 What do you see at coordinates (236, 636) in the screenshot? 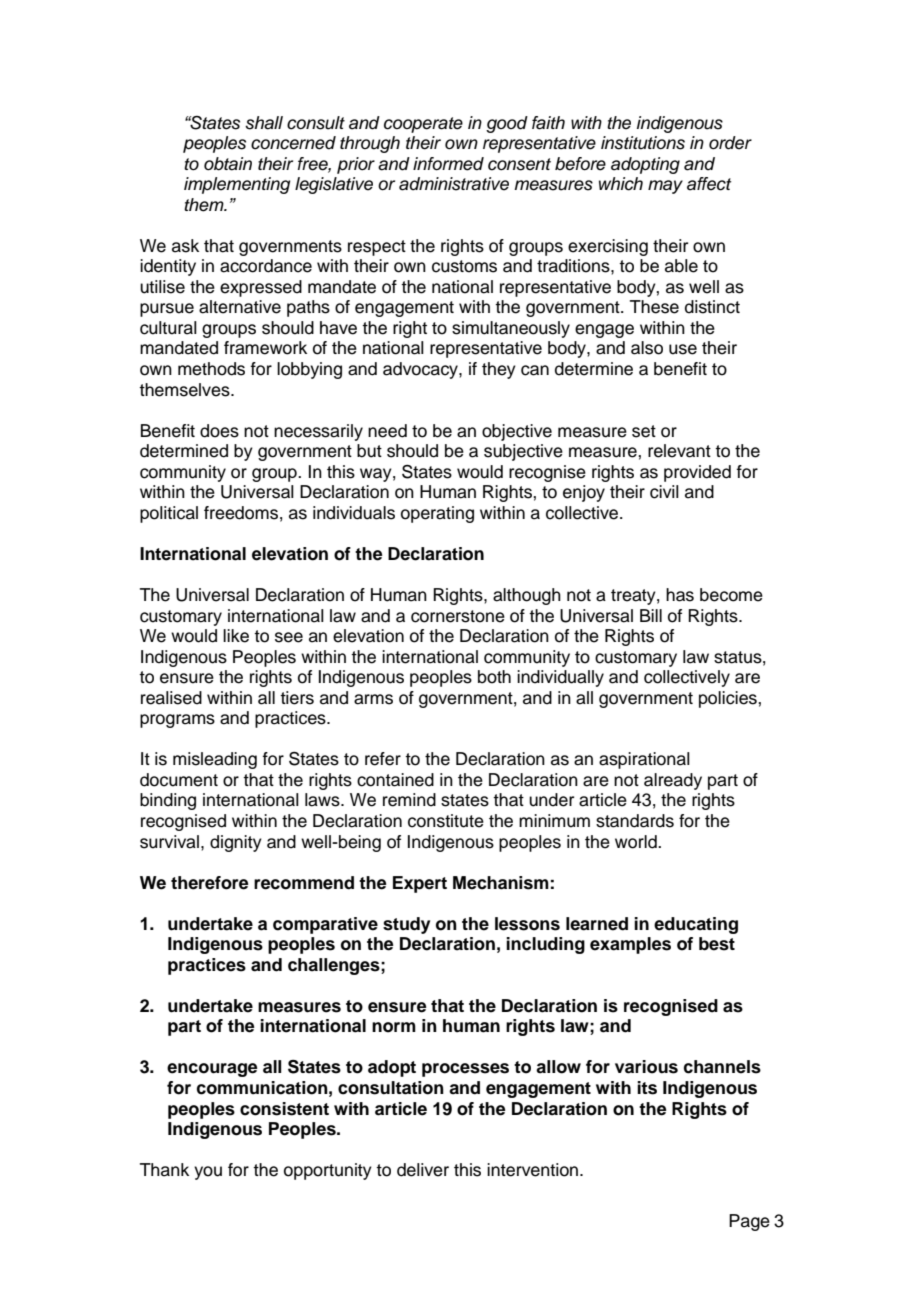
I see `like` at bounding box center [236, 636].
